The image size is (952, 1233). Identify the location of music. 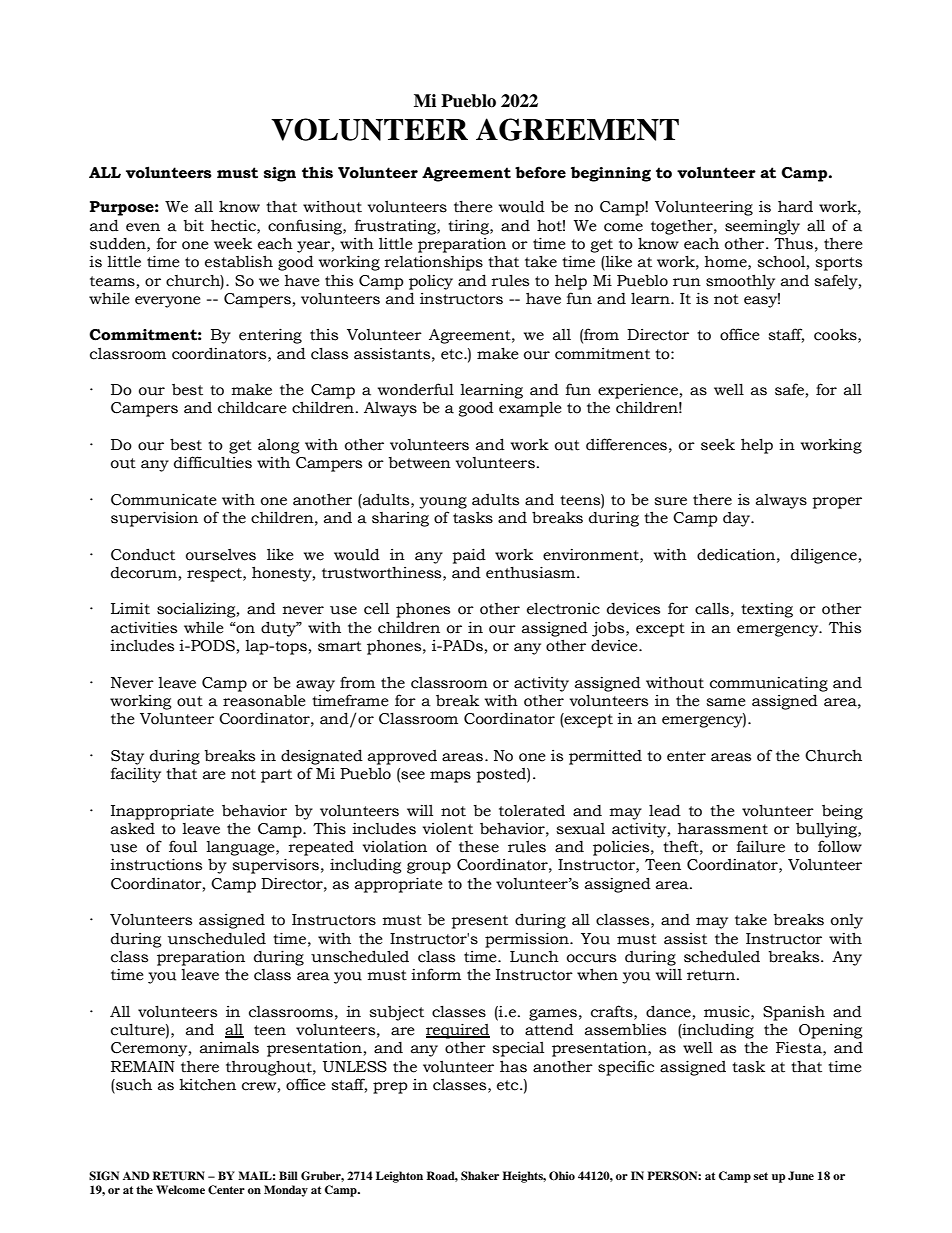
(728, 1012).
